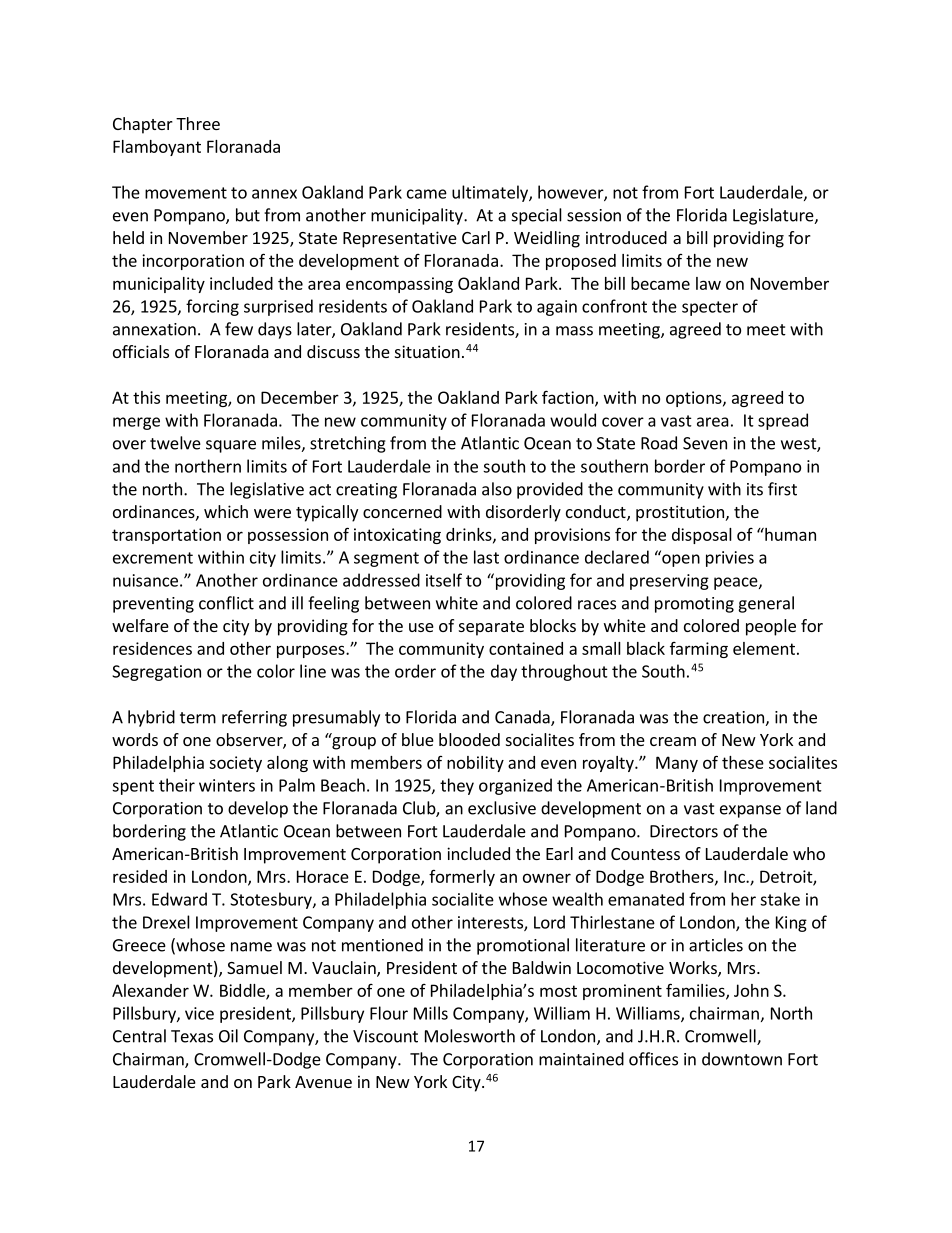 The image size is (952, 1233). Describe the element at coordinates (743, 762) in the page. I see `these` at that location.
